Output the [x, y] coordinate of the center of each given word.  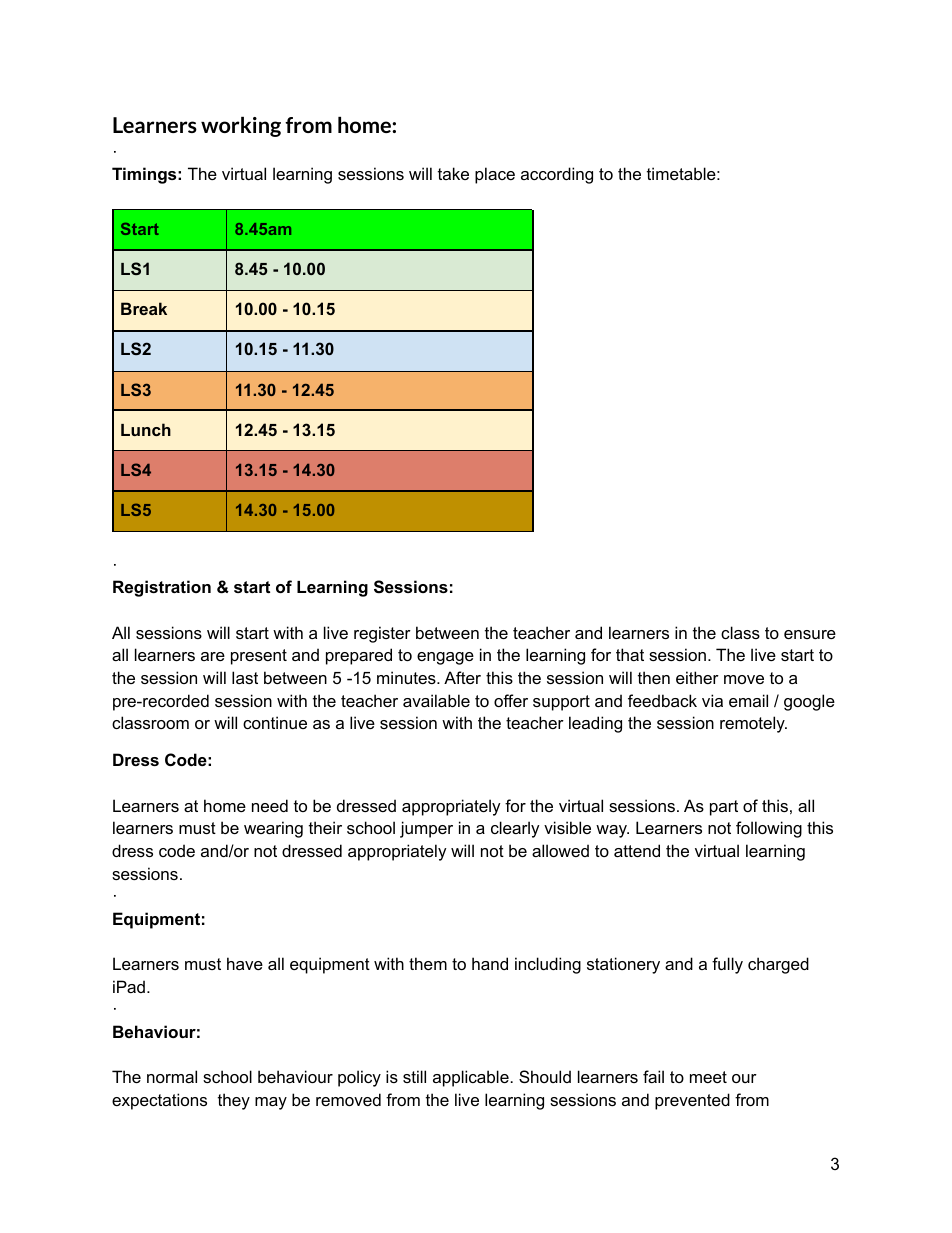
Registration [162, 588]
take [453, 173]
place [495, 175]
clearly [515, 829]
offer [511, 700]
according [557, 175]
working [241, 127]
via [712, 700]
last [245, 677]
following [769, 829]
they [234, 1101]
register [382, 634]
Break [144, 308]
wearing [273, 829]
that [630, 654]
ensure [810, 634]
